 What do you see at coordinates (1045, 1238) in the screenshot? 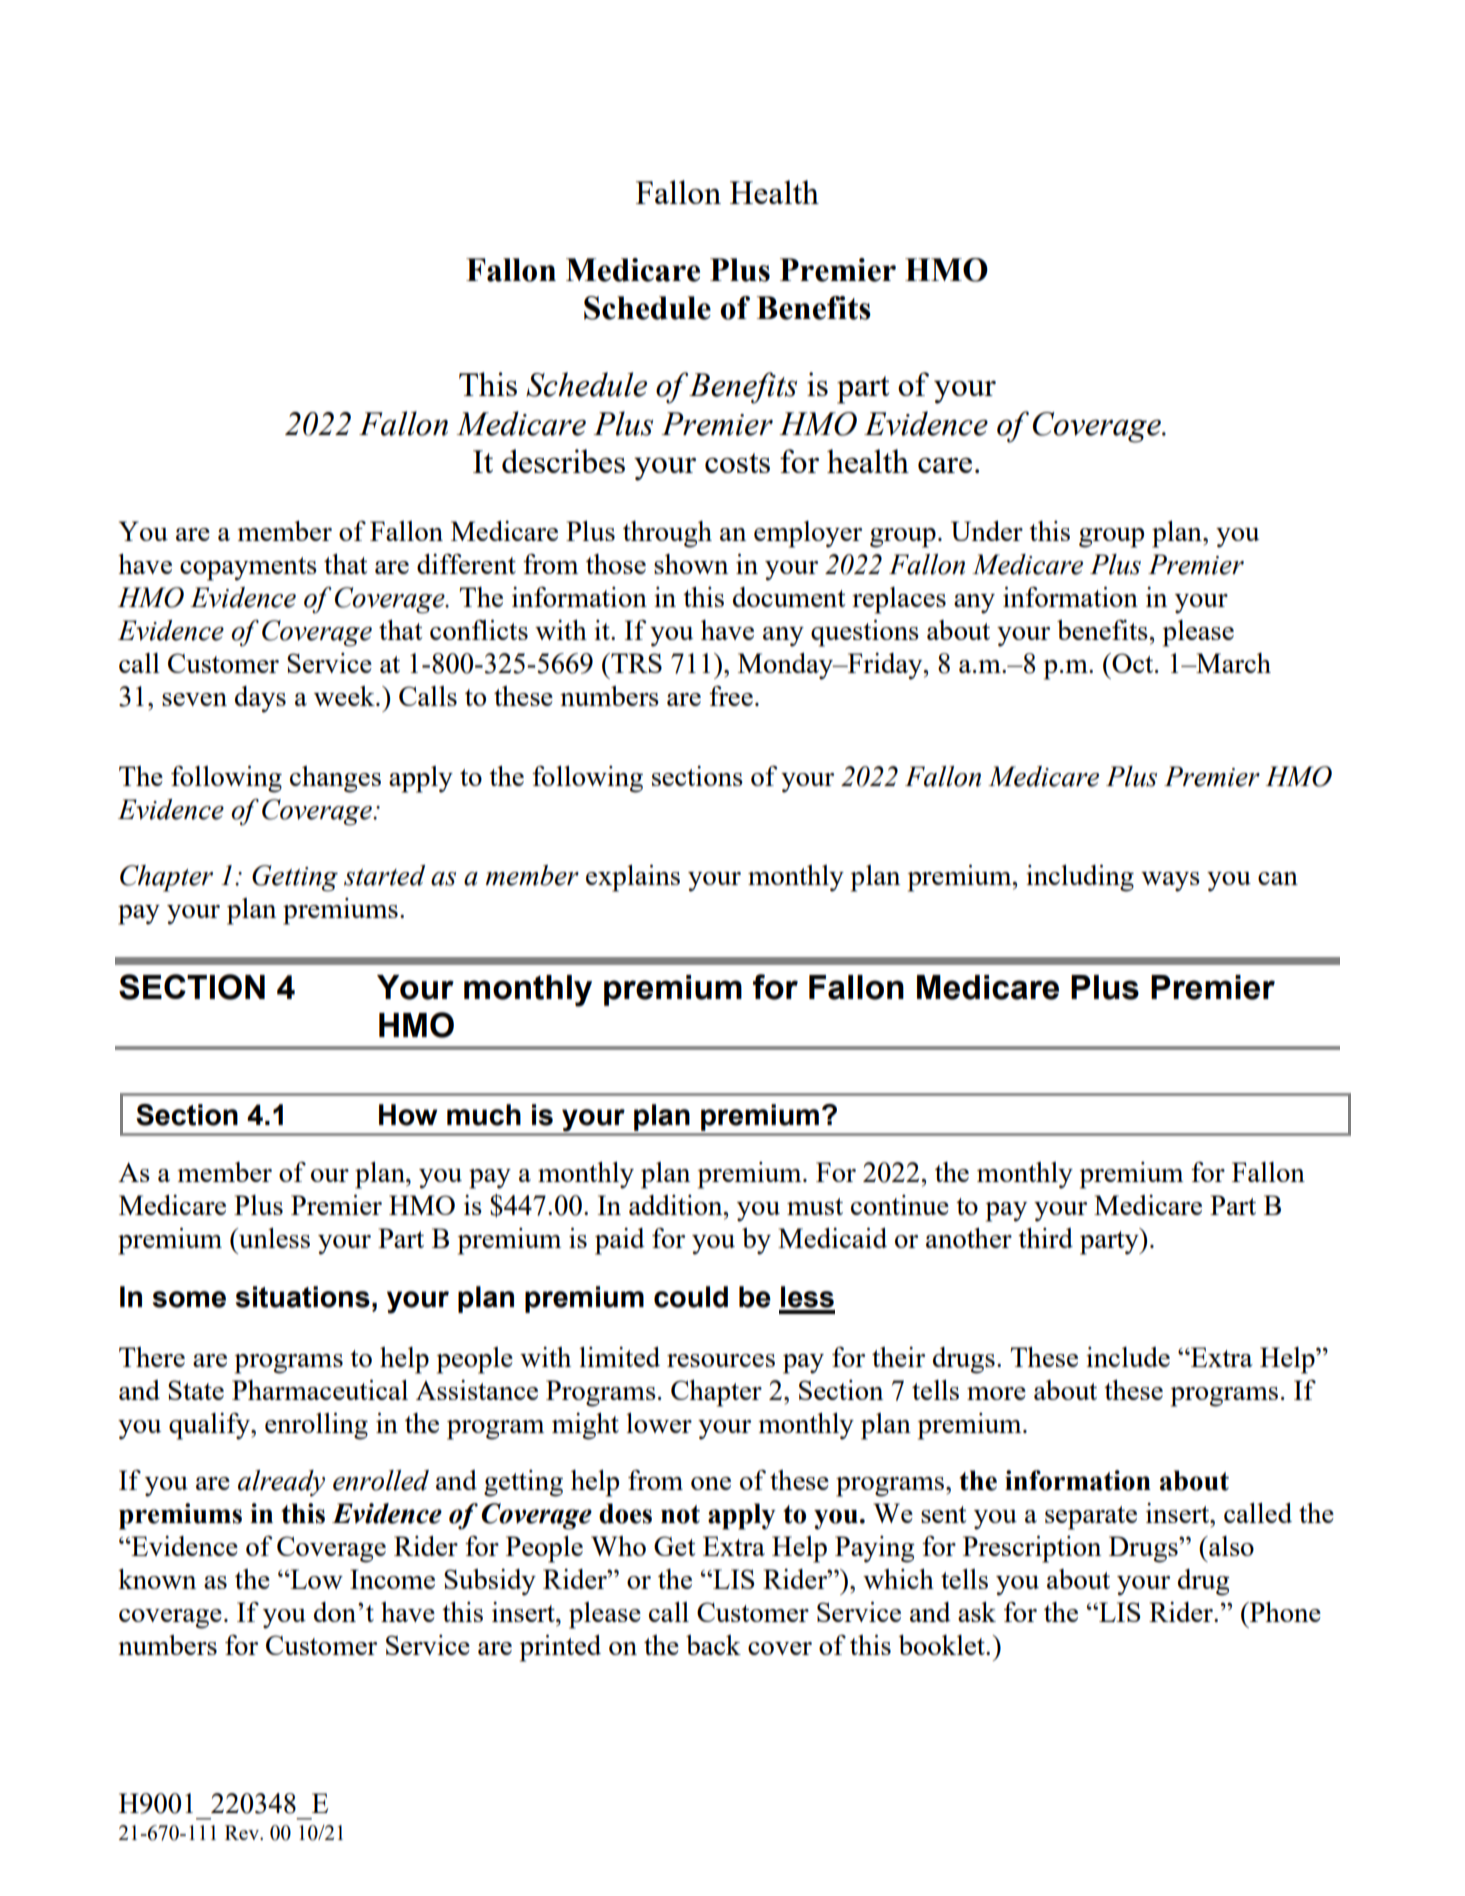
I see `third` at bounding box center [1045, 1238].
